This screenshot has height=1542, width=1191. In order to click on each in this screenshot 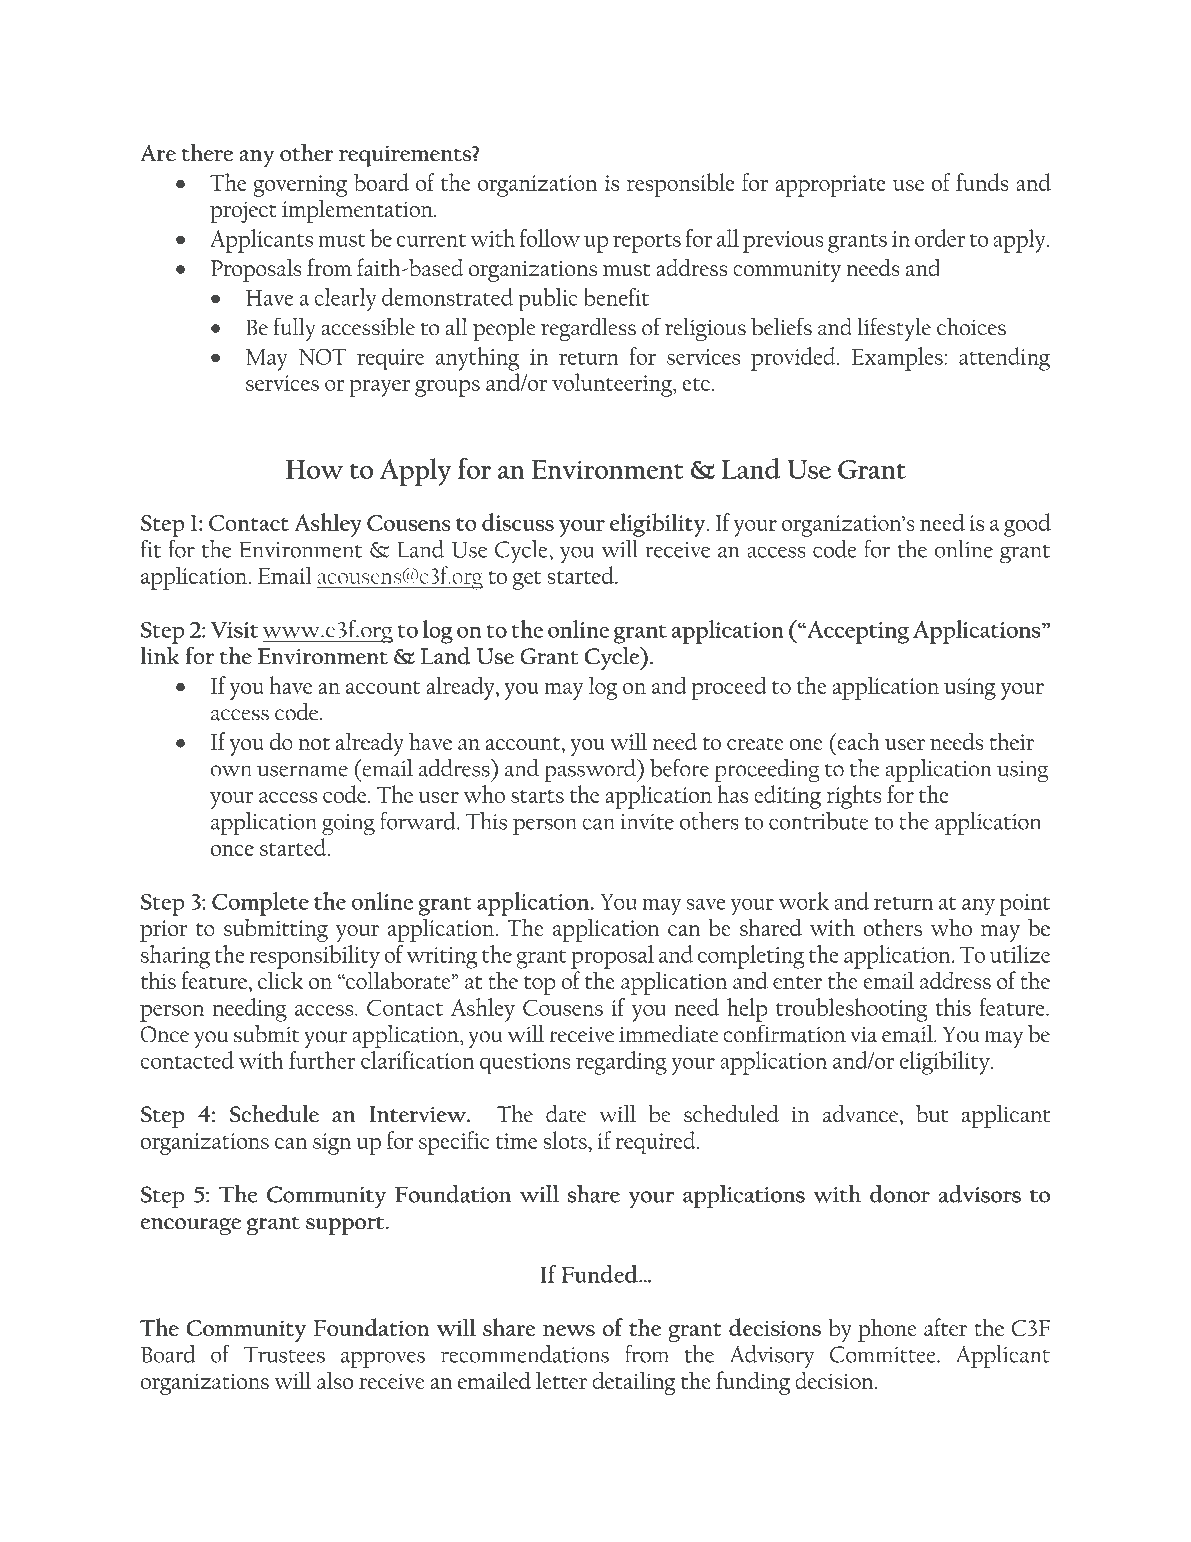, I will do `click(857, 741)`.
